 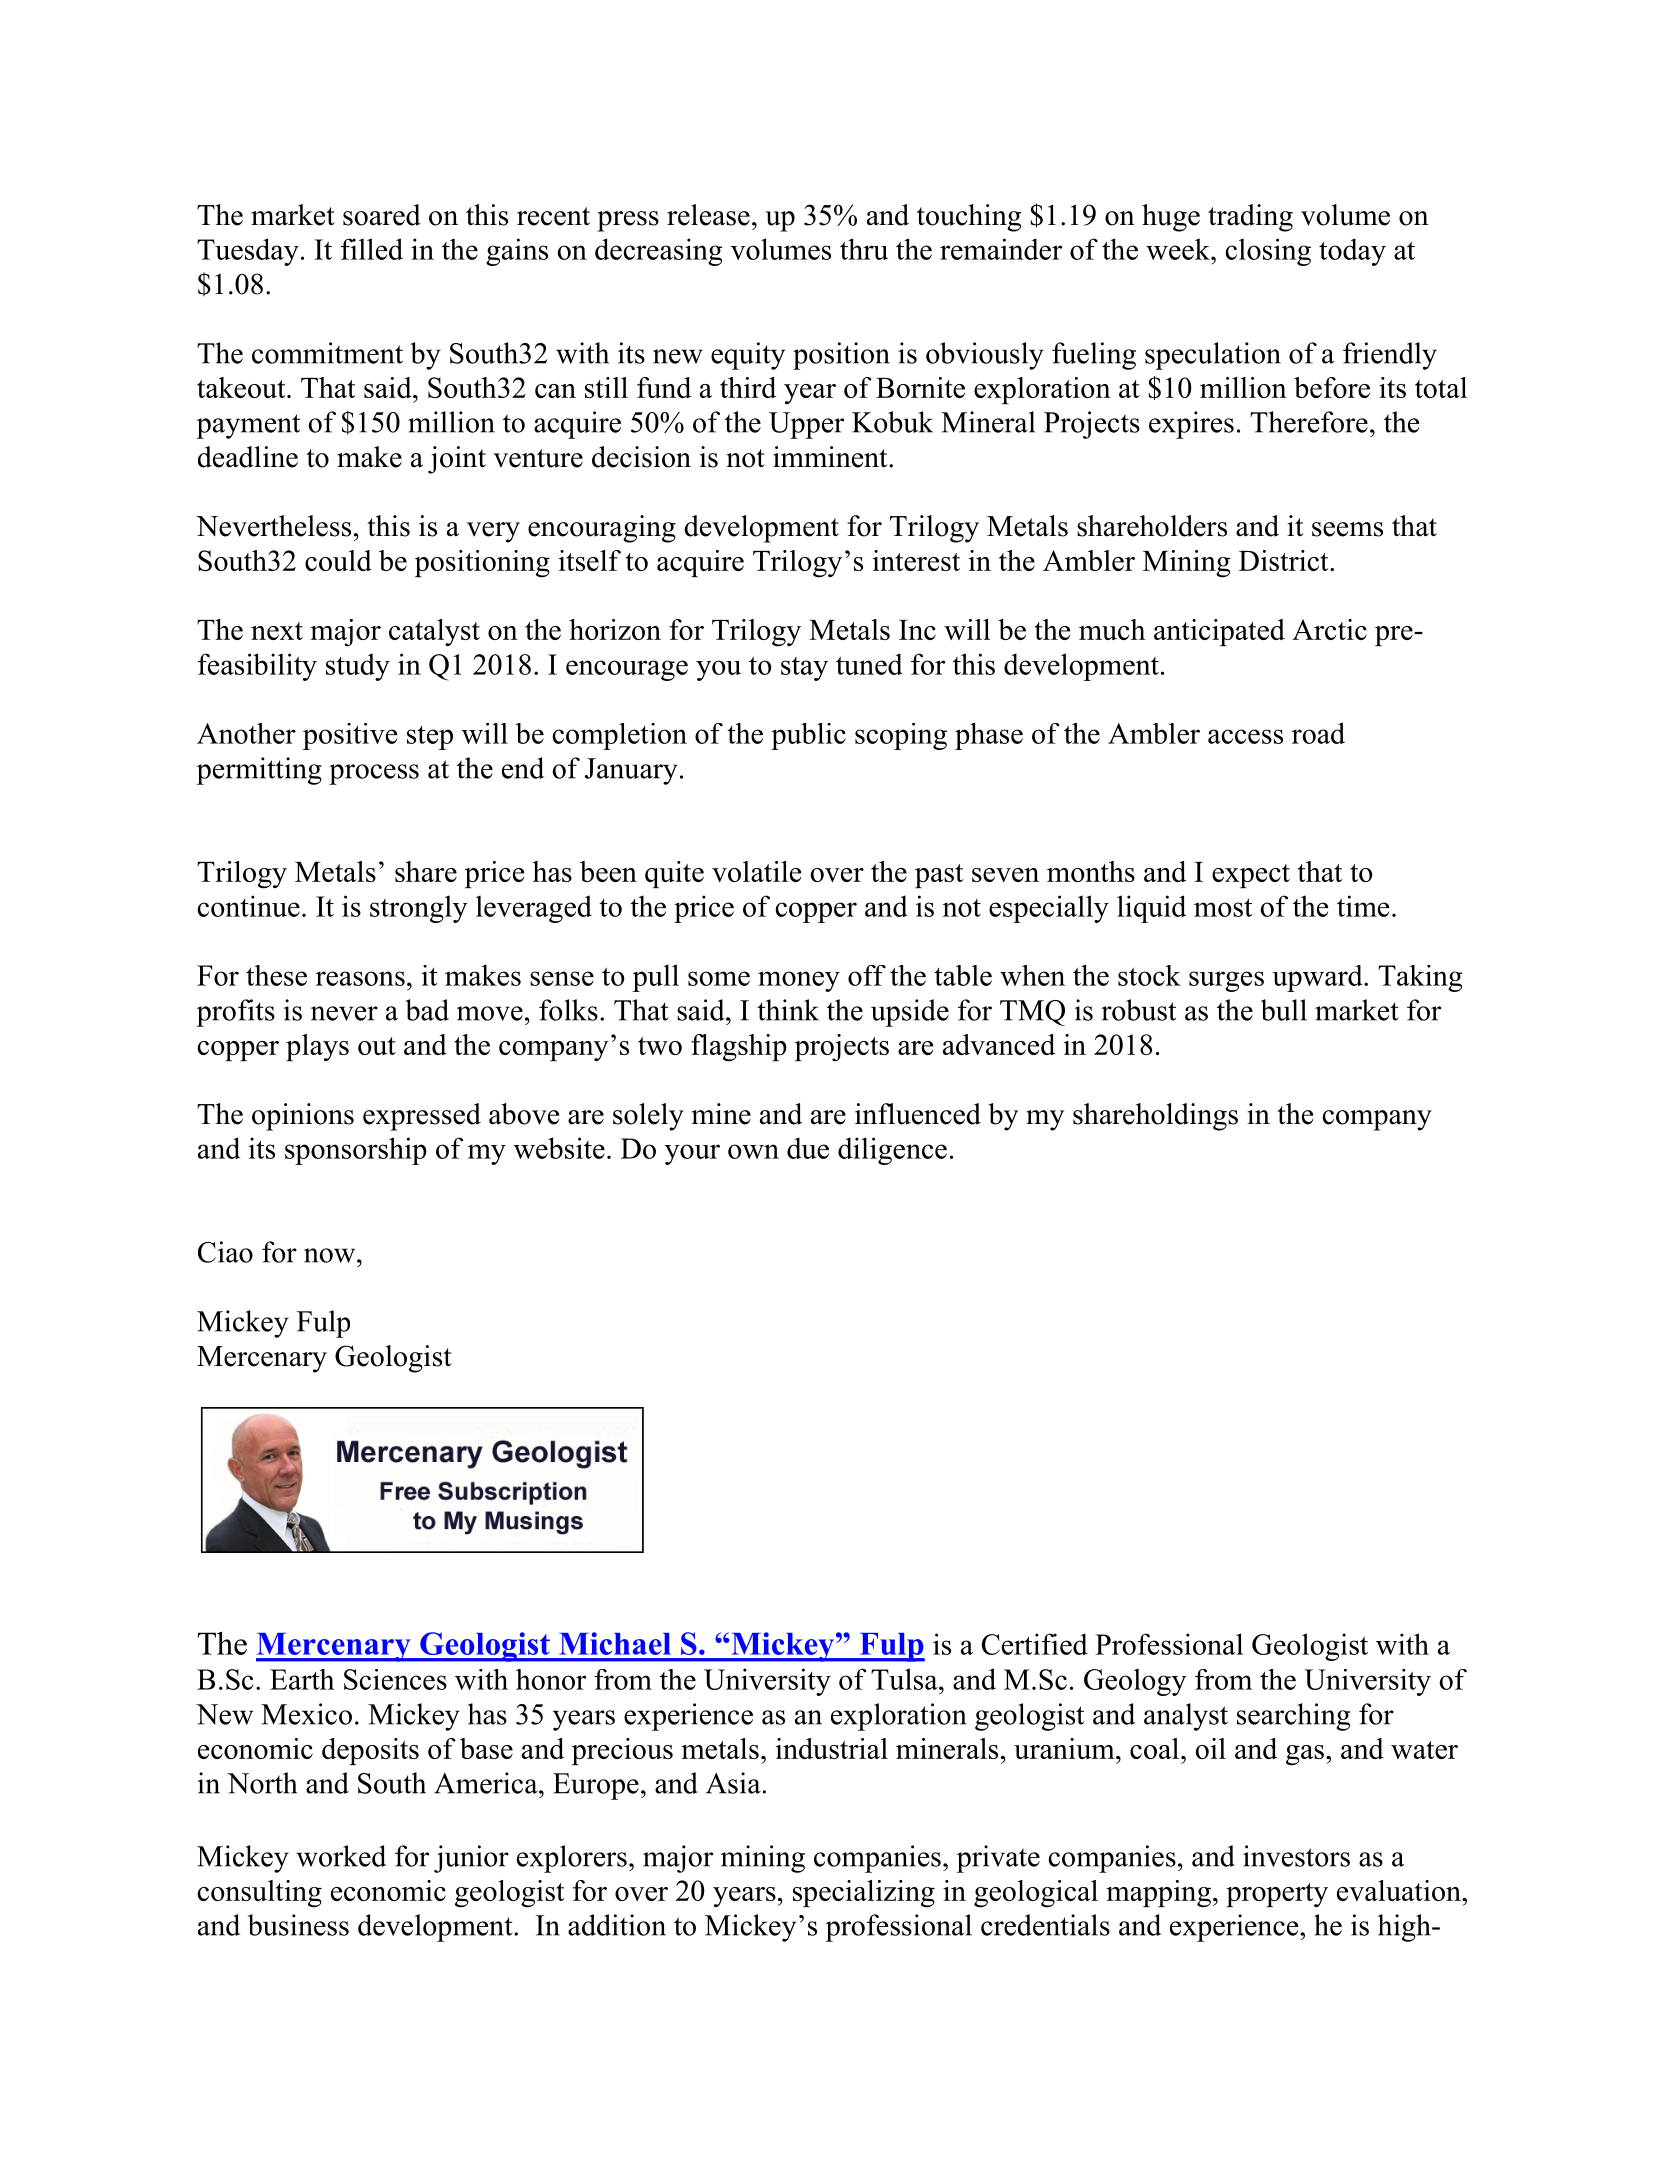 What do you see at coordinates (864, 1894) in the document?
I see `specializing` at bounding box center [864, 1894].
